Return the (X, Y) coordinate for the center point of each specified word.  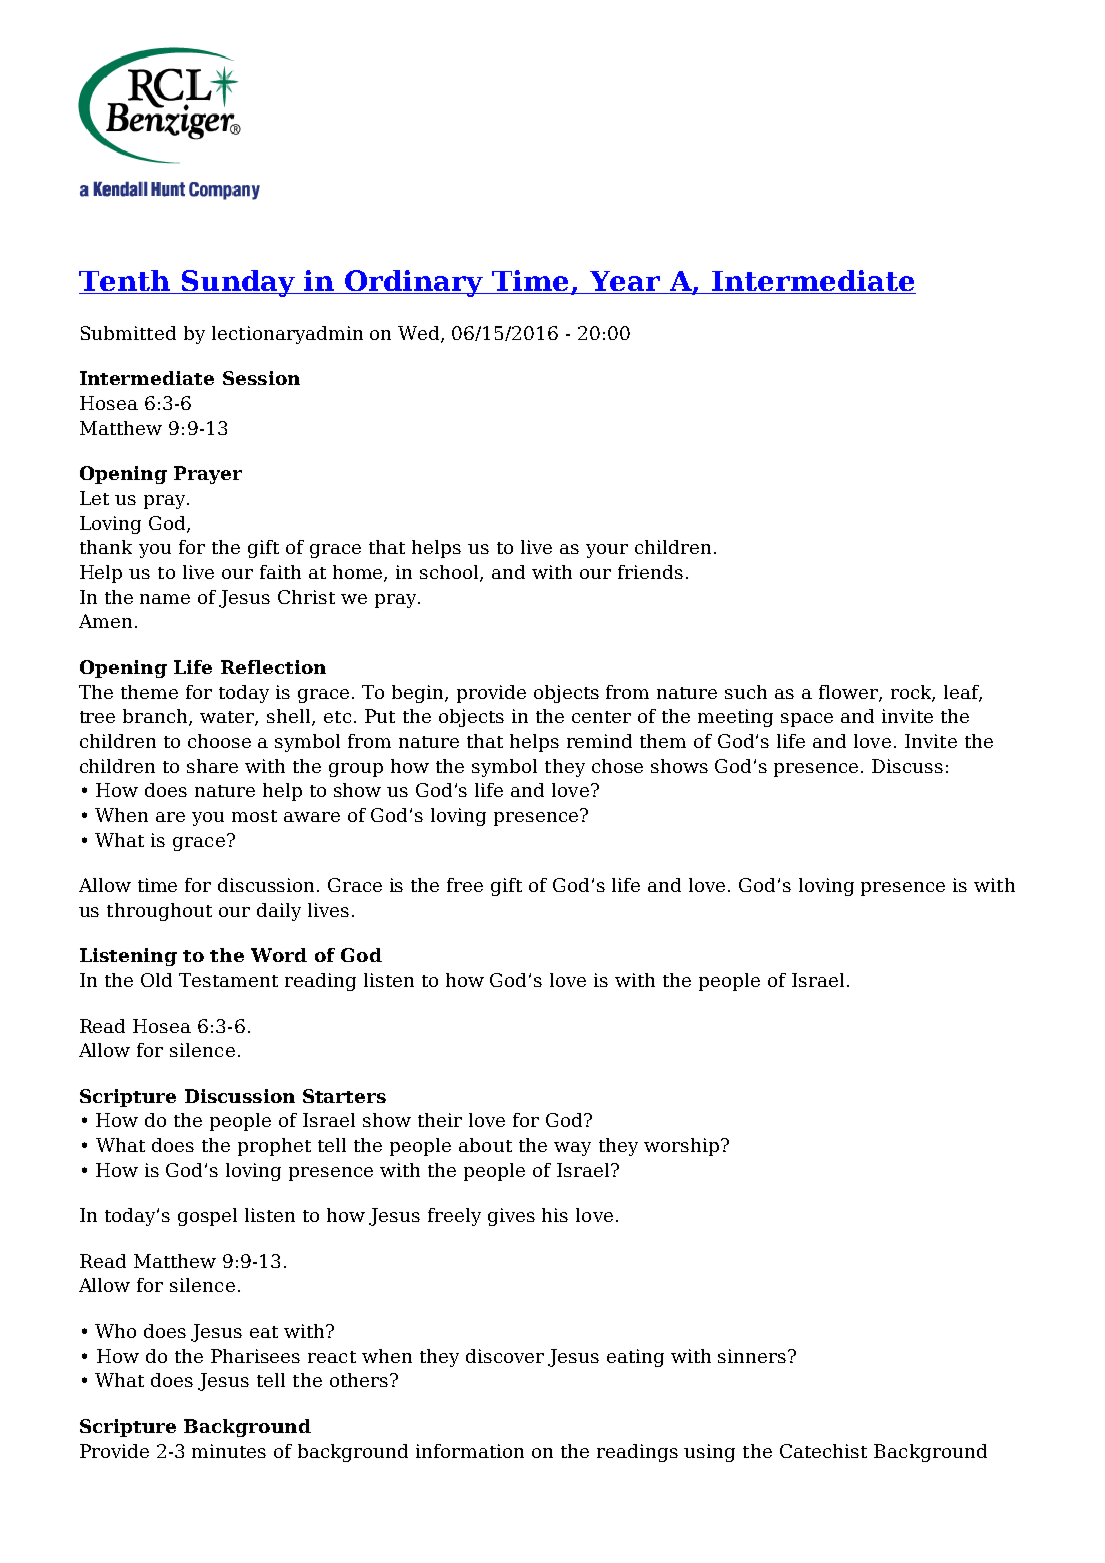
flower (849, 693)
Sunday (239, 283)
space (807, 720)
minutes (229, 1451)
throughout (159, 912)
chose (617, 766)
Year (626, 282)
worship (681, 1147)
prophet (274, 1147)
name (165, 599)
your (607, 551)
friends (650, 572)
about (485, 1145)
